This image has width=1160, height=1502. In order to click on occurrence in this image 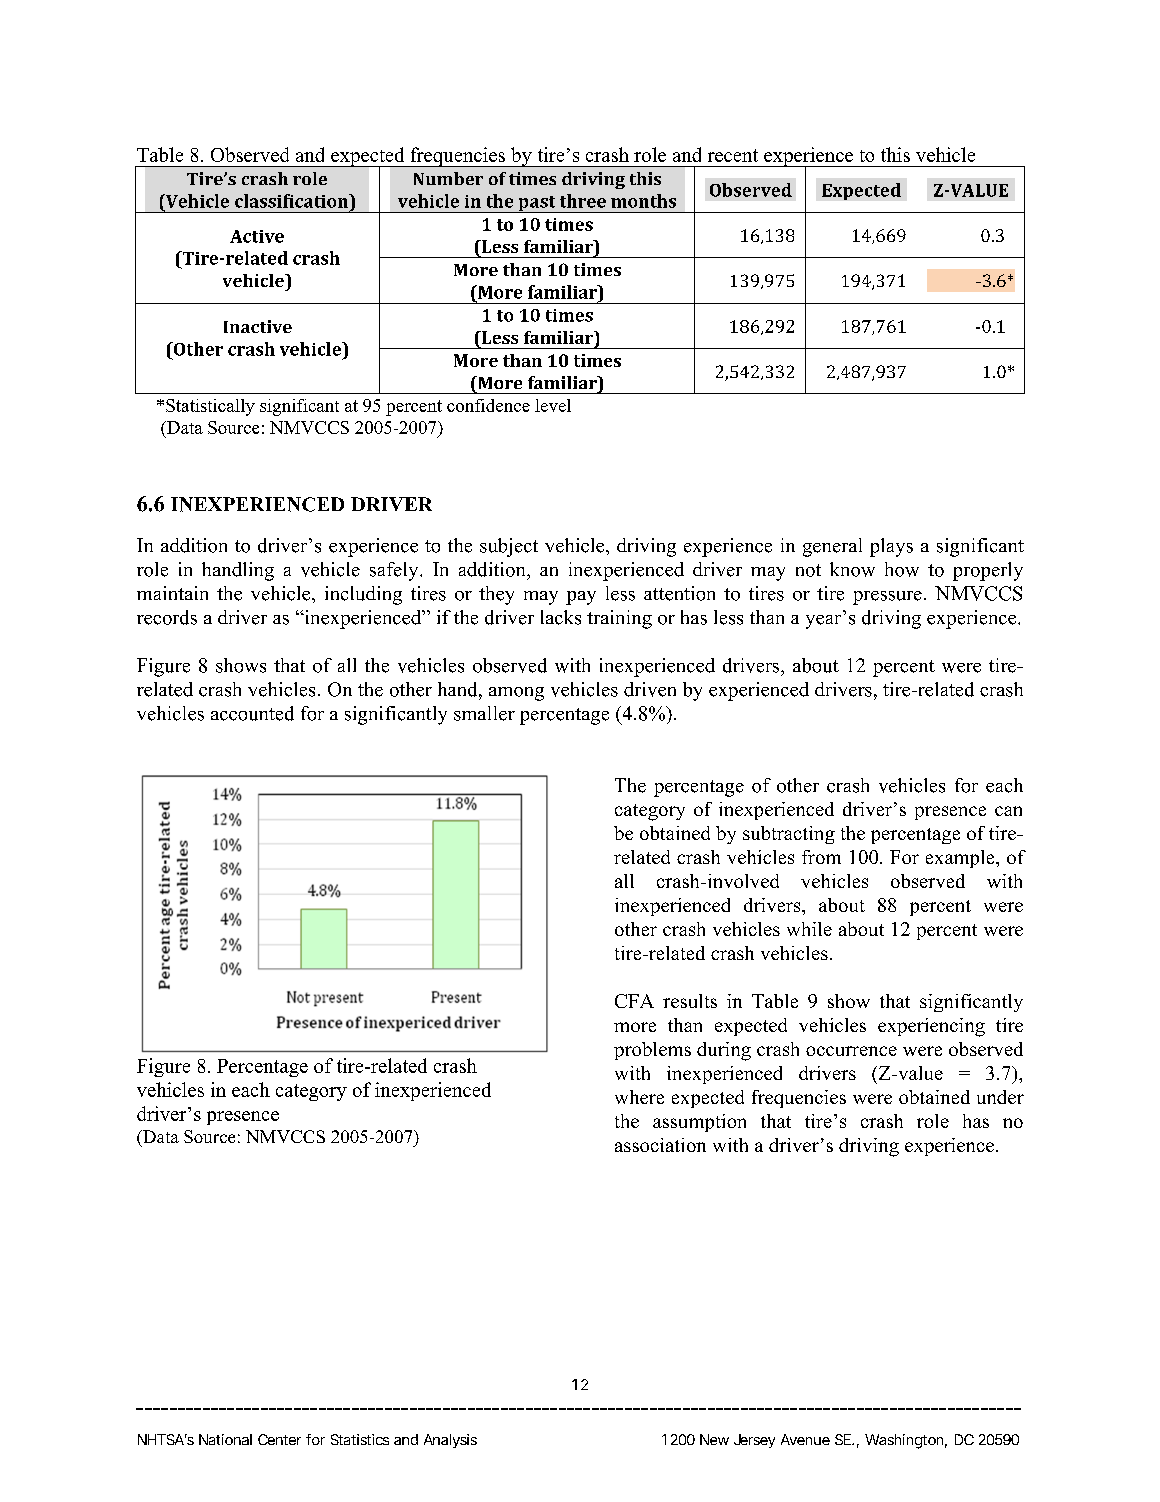, I will do `click(851, 1051)`.
